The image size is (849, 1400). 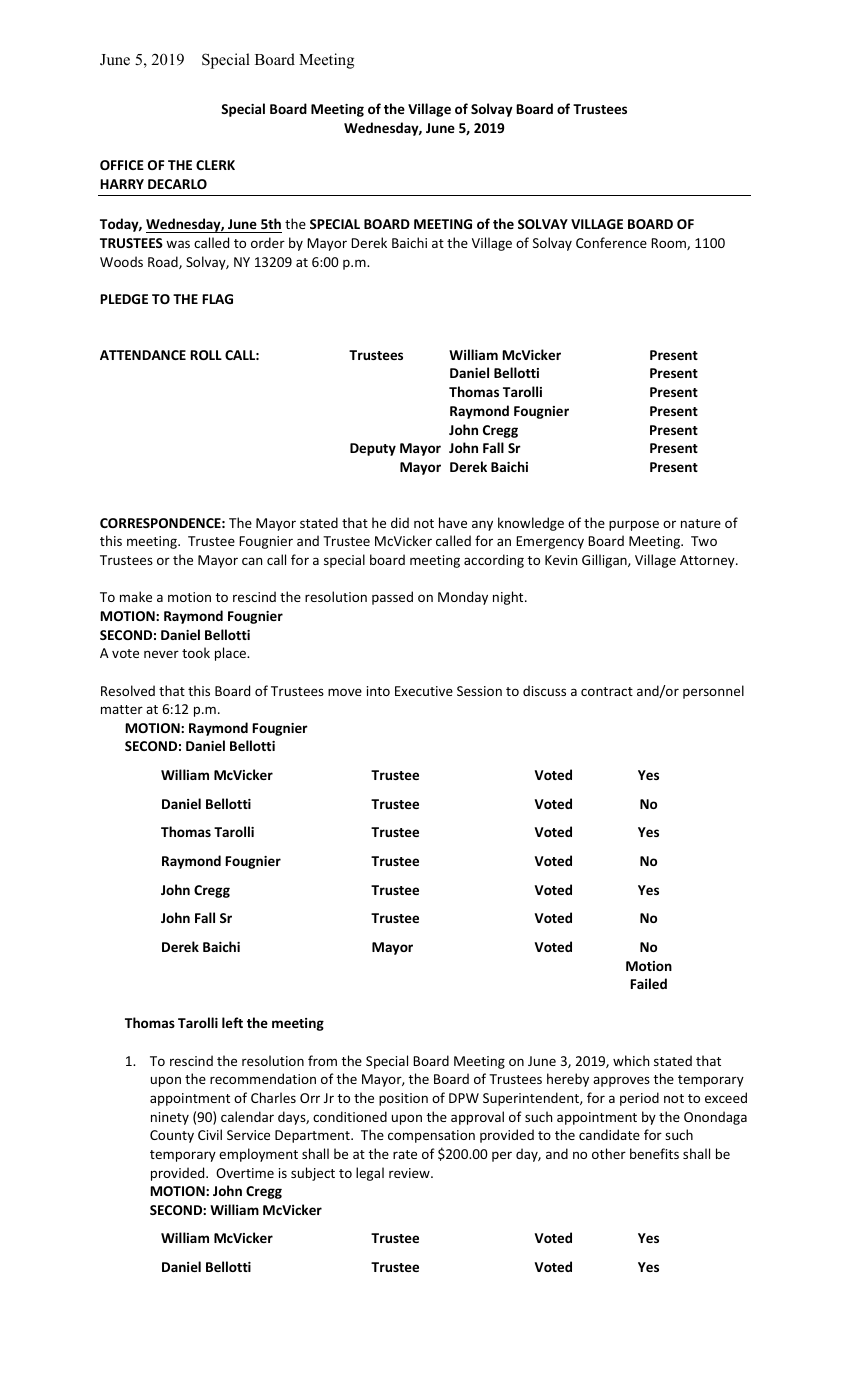 I want to click on CLERK, so click(x=215, y=165).
